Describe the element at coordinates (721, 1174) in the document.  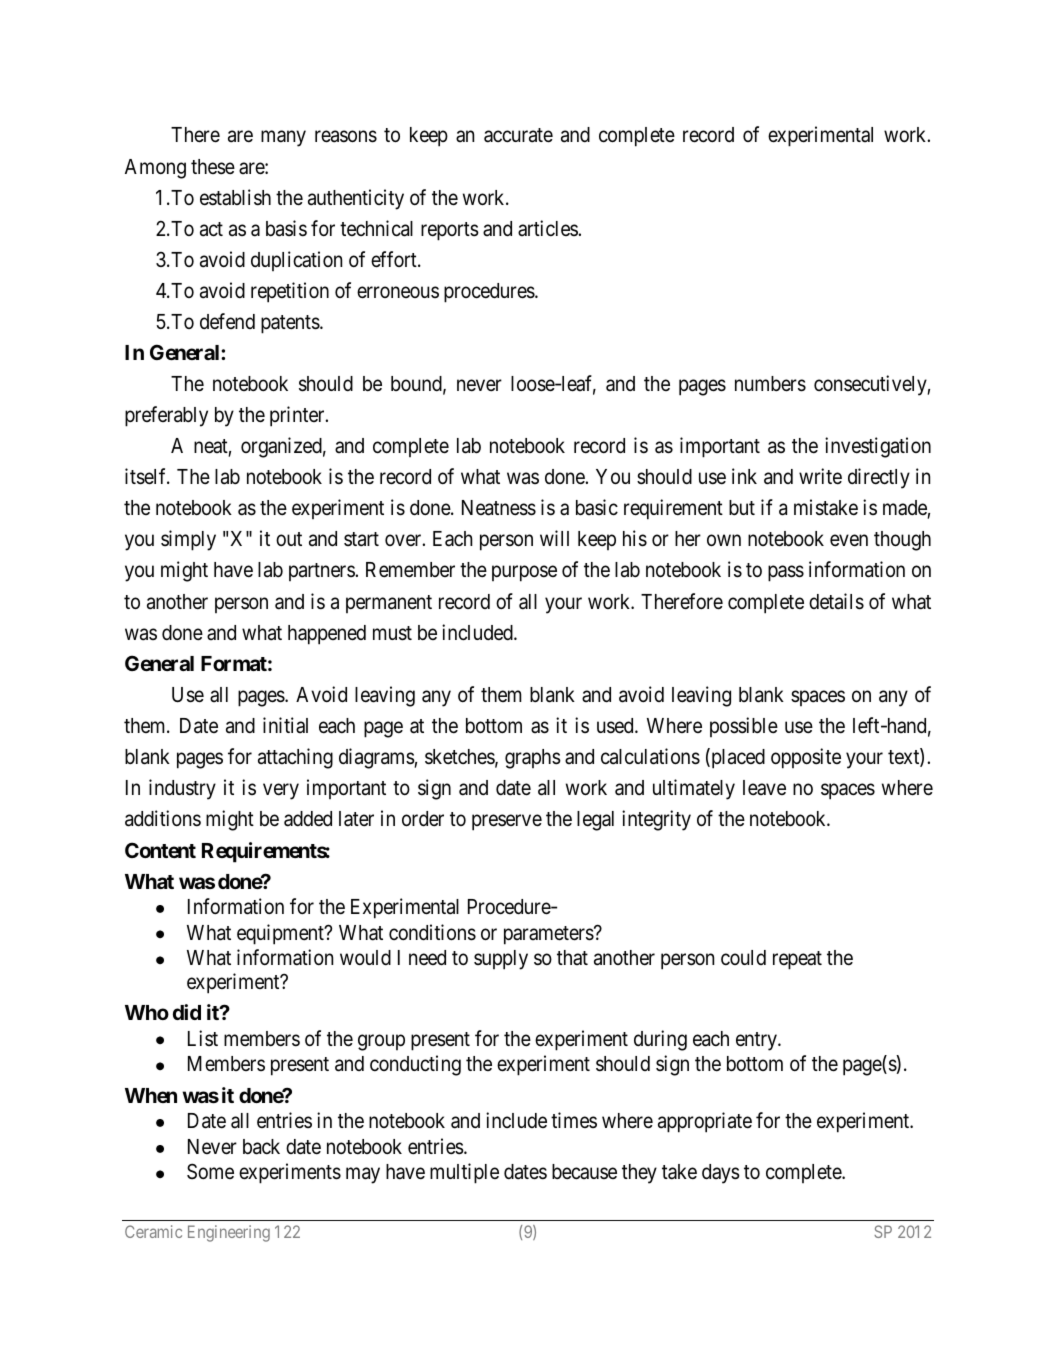
I see `days` at that location.
